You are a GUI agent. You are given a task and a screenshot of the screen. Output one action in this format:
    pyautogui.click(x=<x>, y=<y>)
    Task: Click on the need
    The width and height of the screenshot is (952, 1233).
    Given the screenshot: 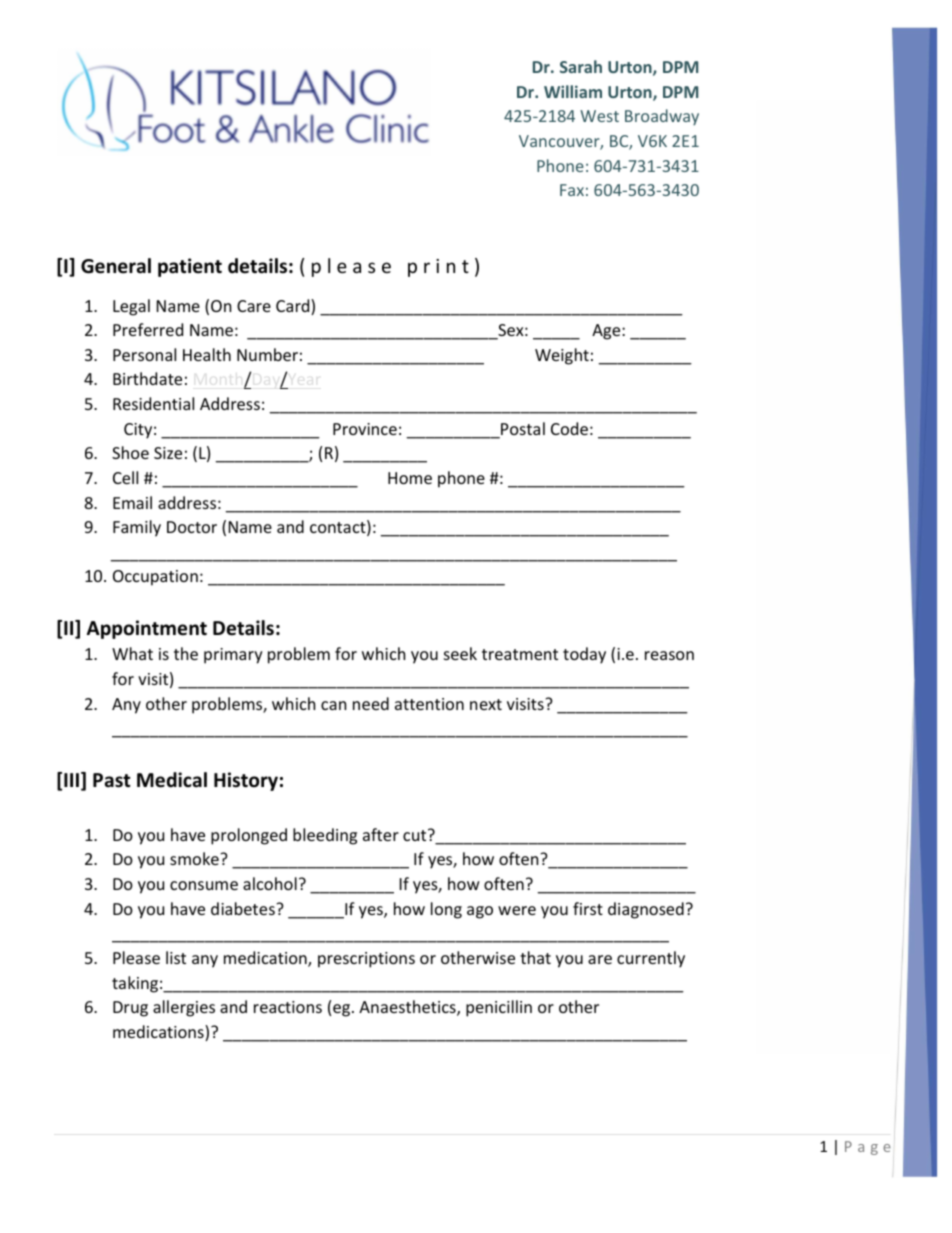 What is the action you would take?
    pyautogui.click(x=371, y=703)
